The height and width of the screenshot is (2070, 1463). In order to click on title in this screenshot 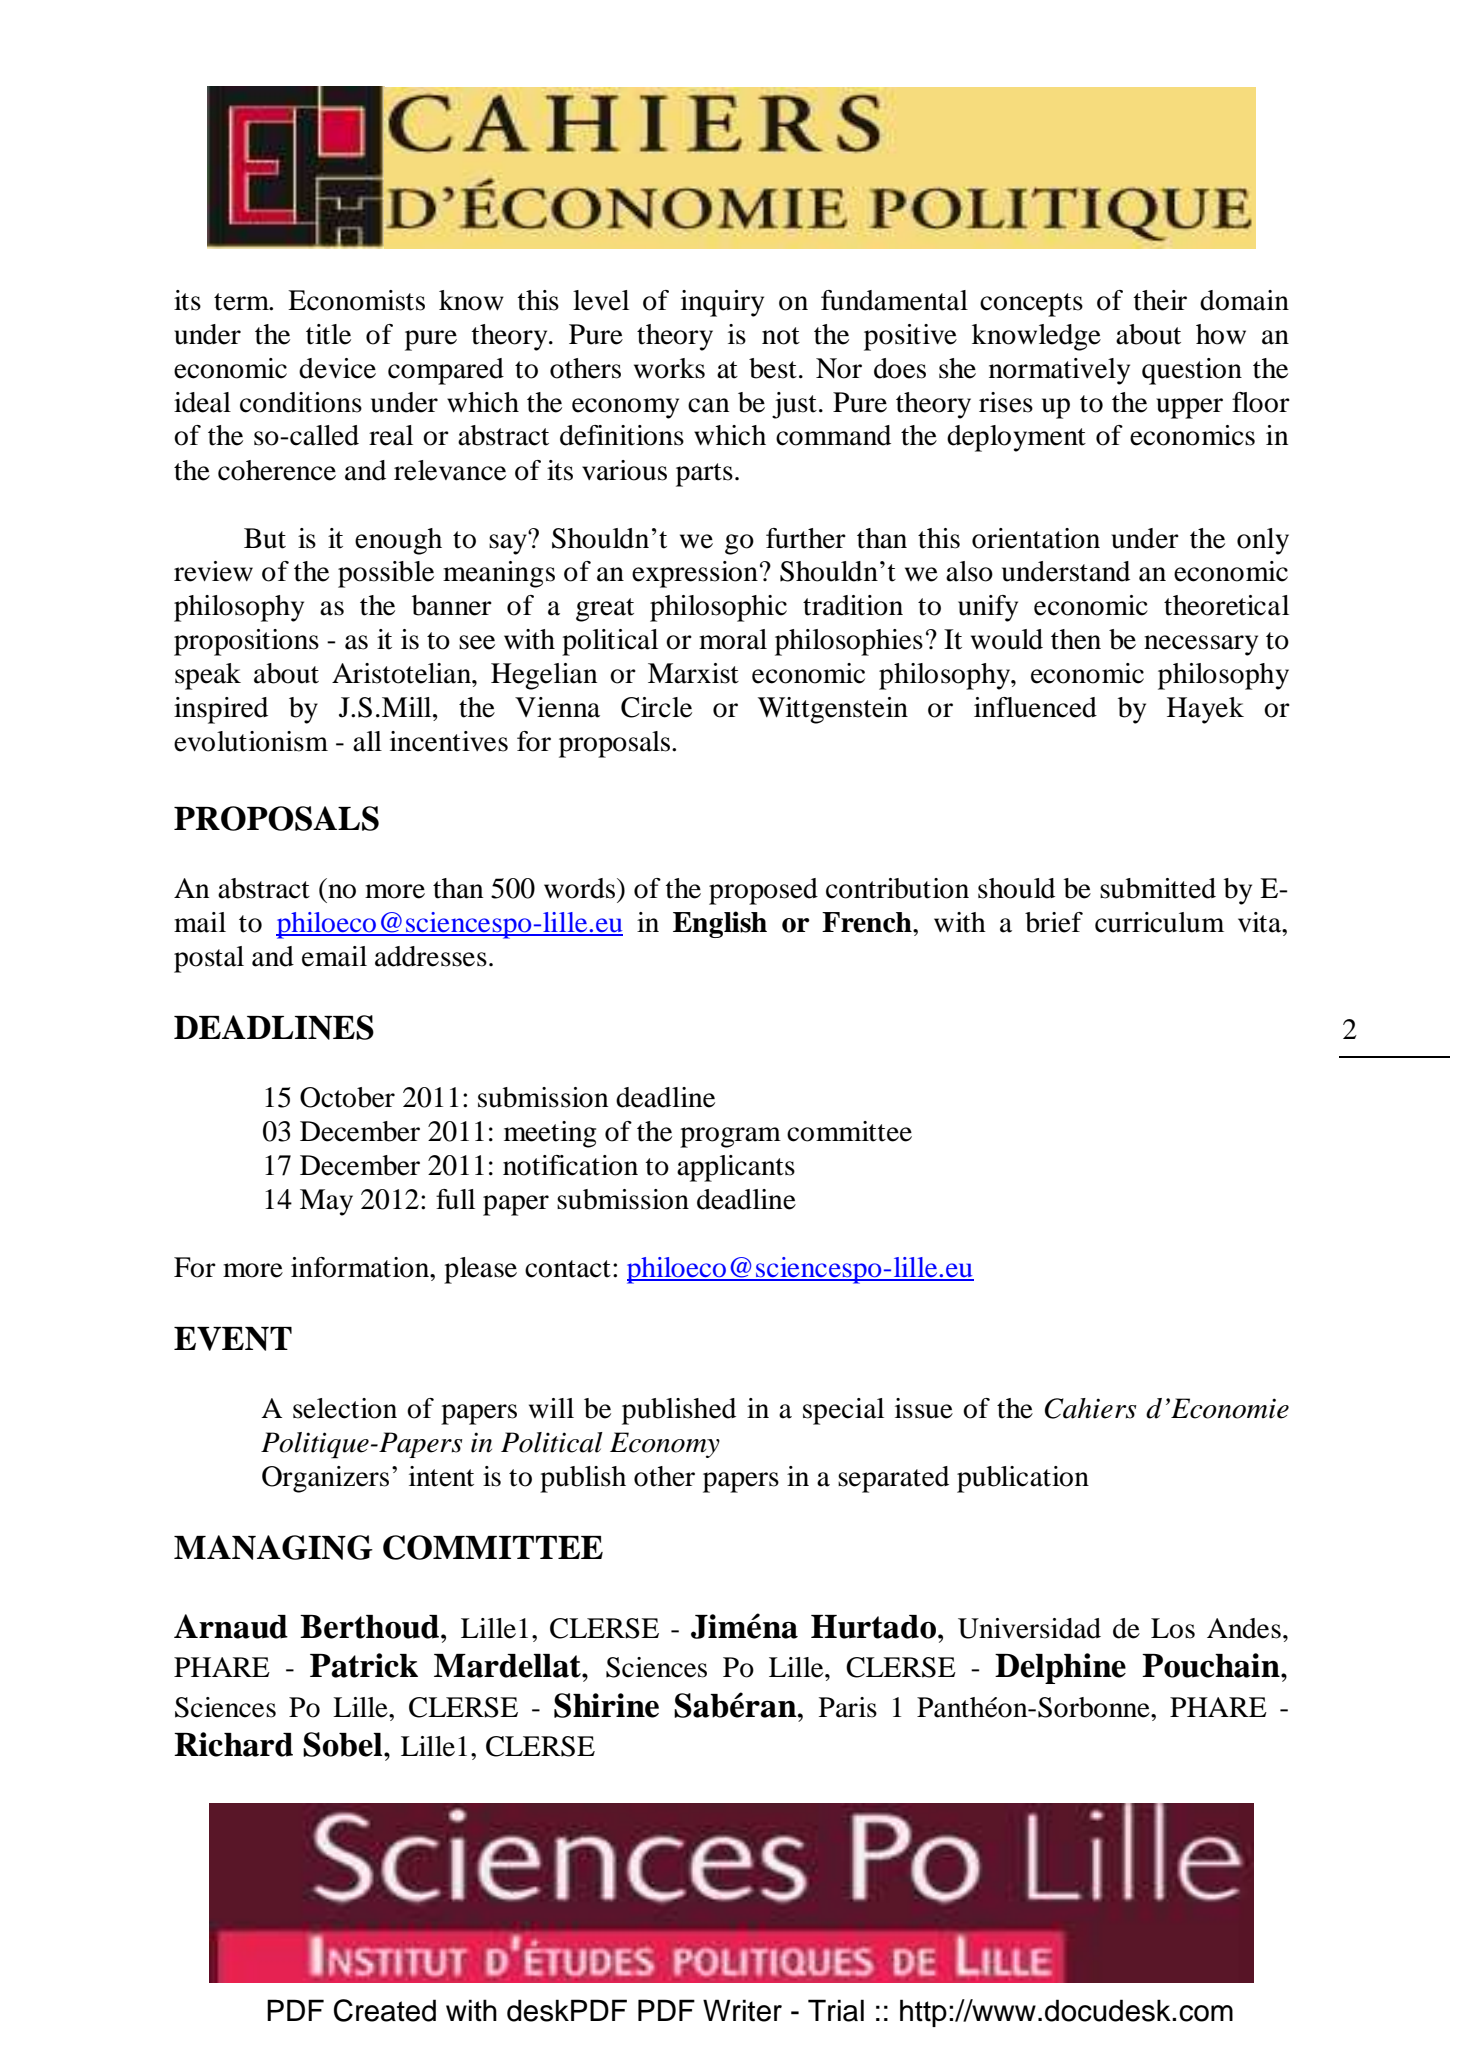, I will do `click(328, 334)`.
